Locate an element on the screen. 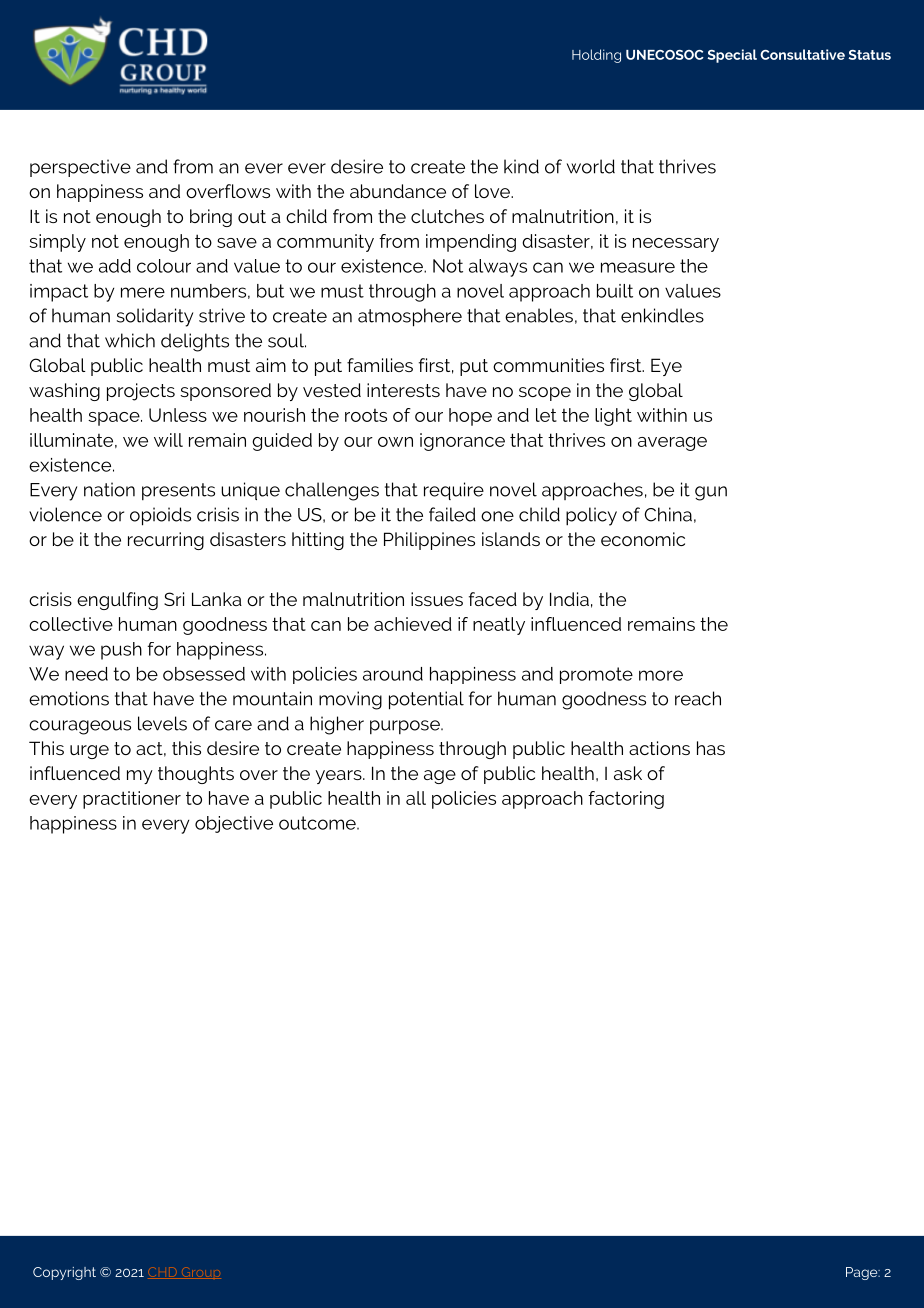 This screenshot has height=1308, width=924. push is located at coordinates (121, 651).
